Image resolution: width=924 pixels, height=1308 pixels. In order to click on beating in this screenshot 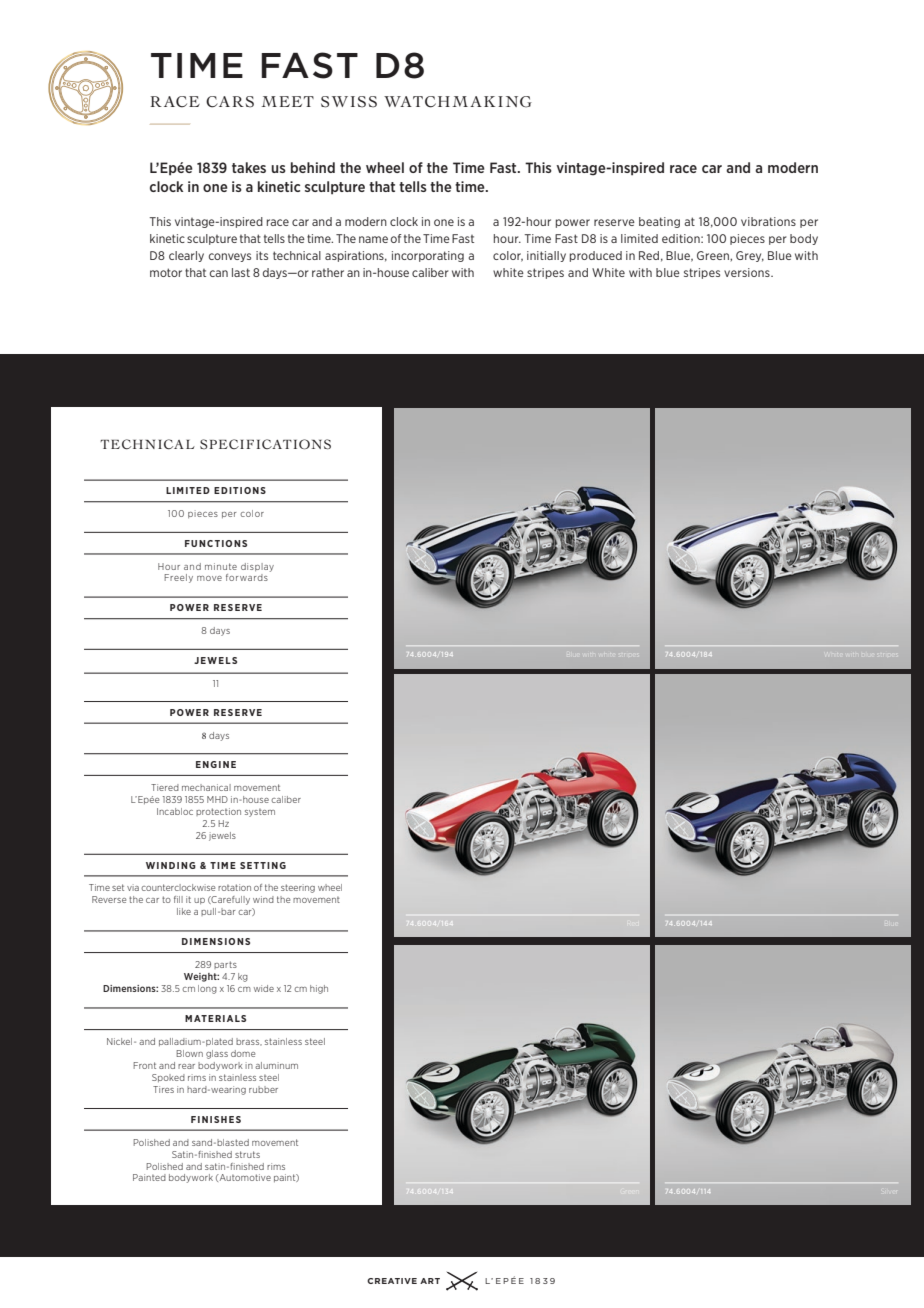, I will do `click(659, 222)`.
